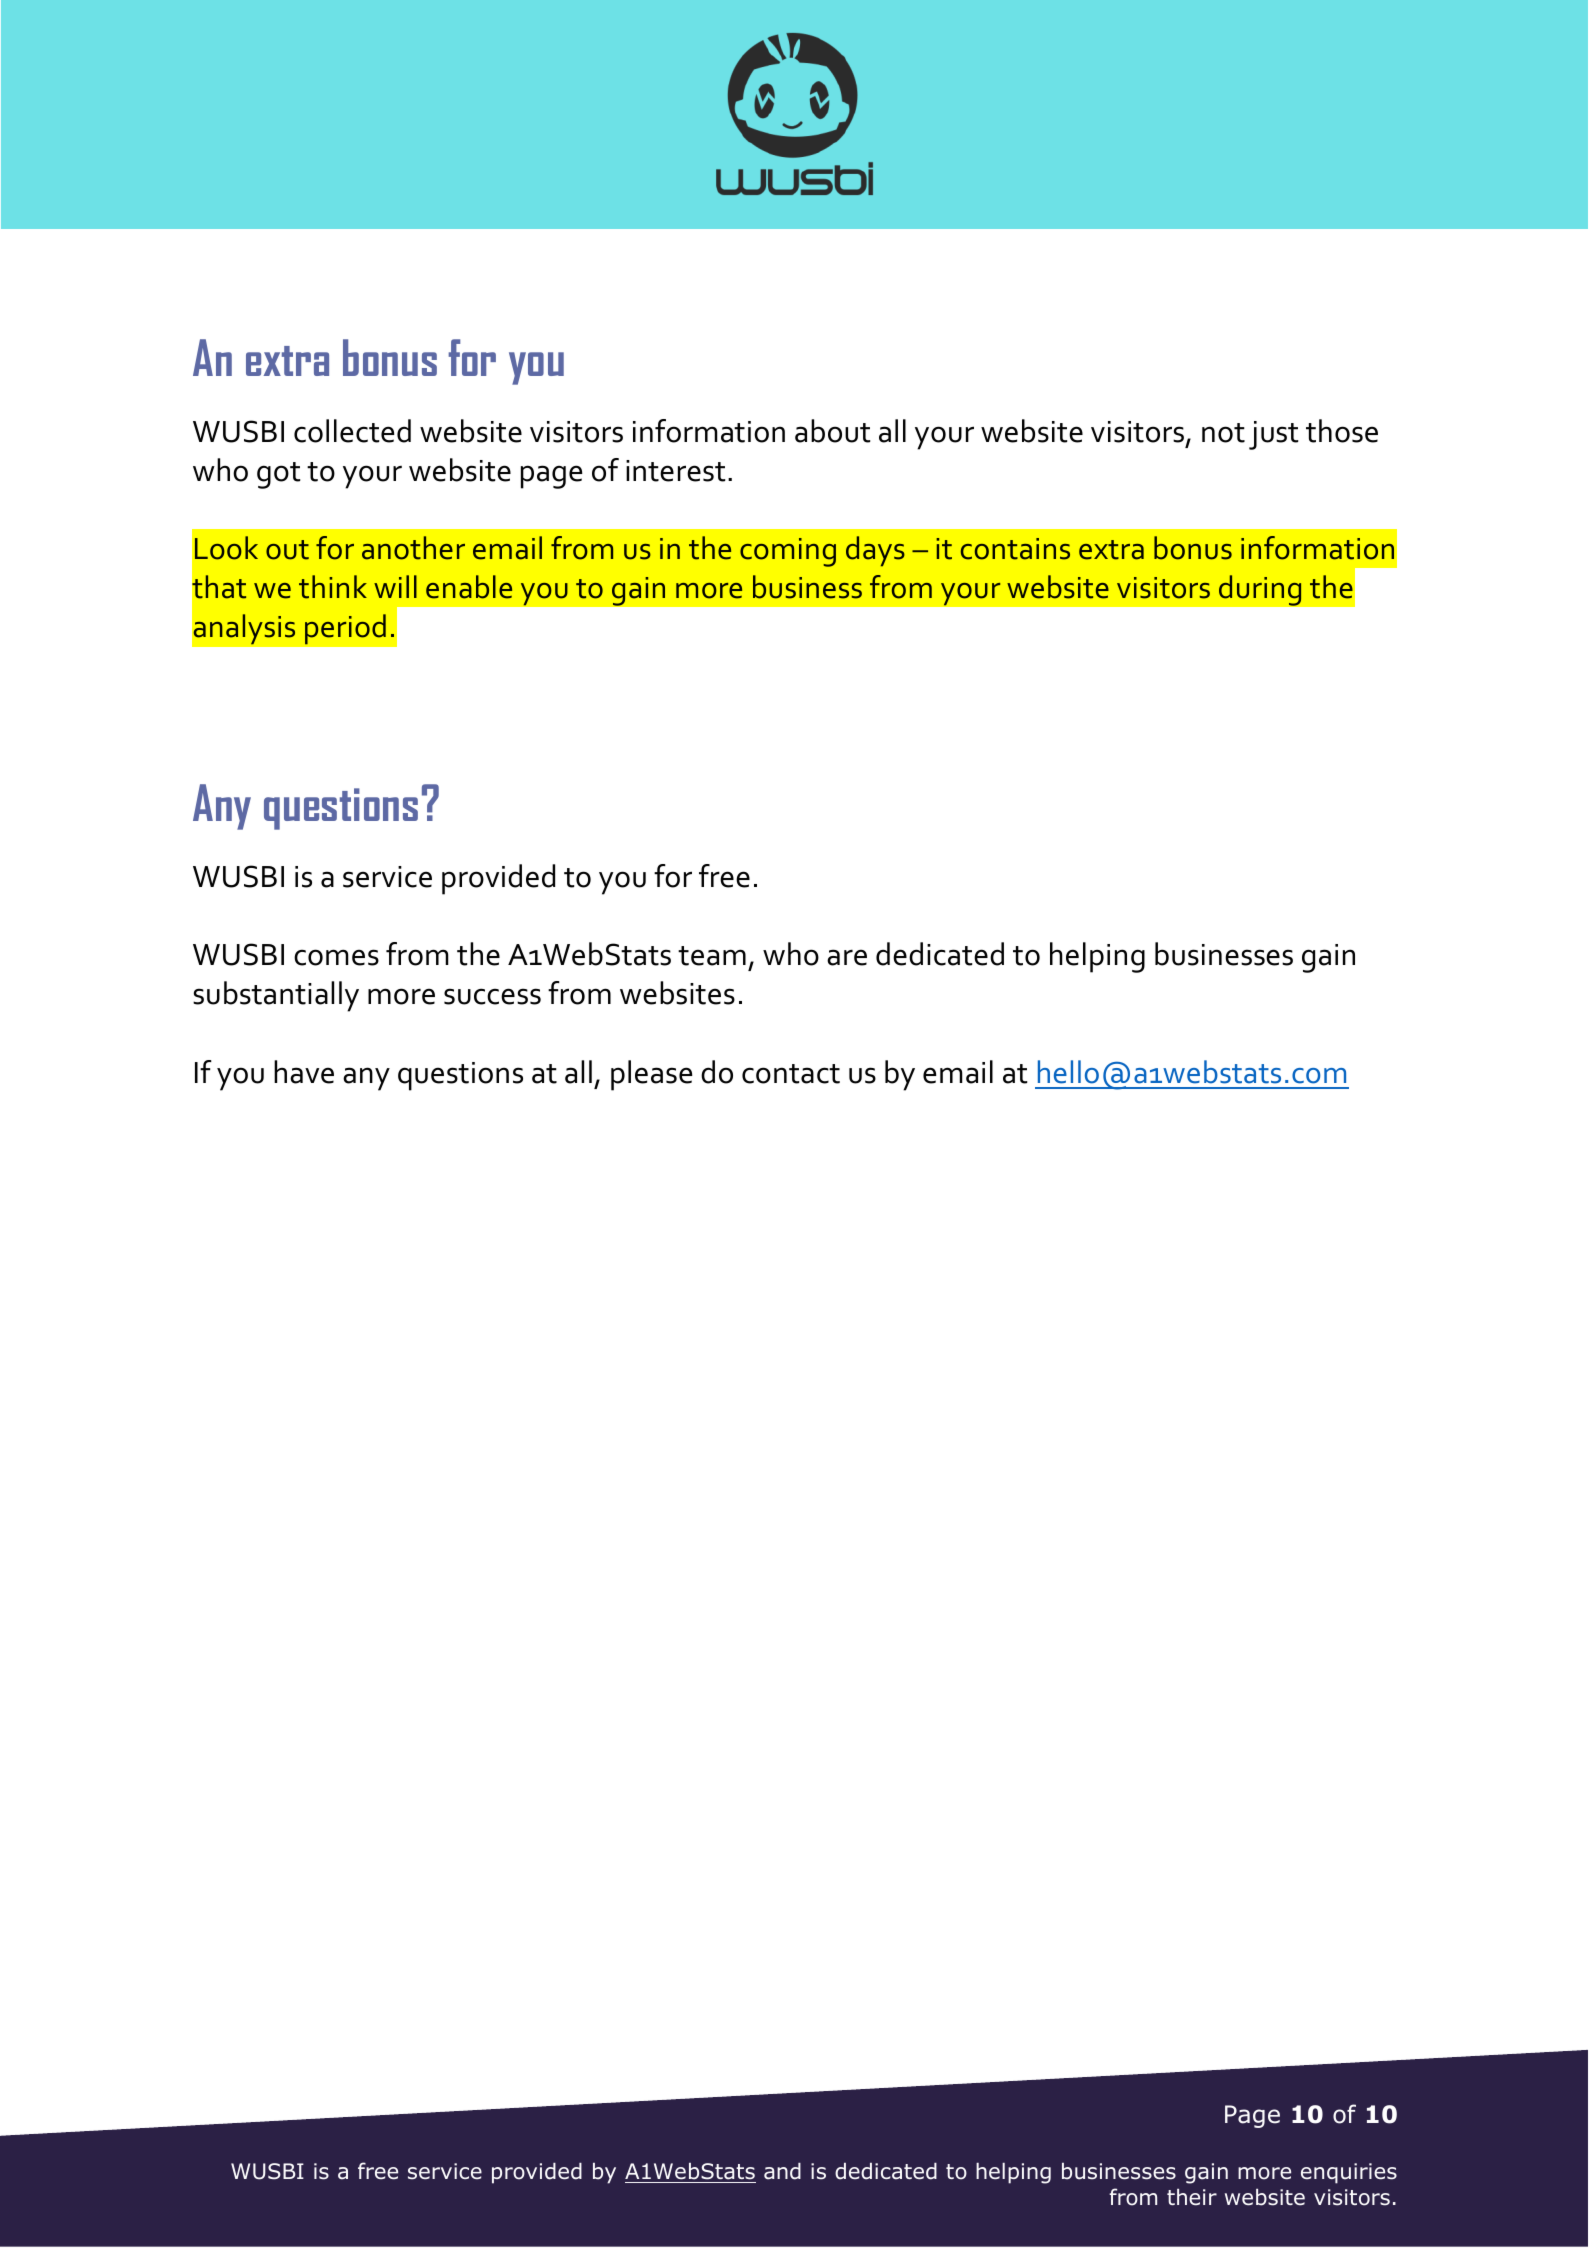 This document has width=1590, height=2248. I want to click on please, so click(652, 1075).
